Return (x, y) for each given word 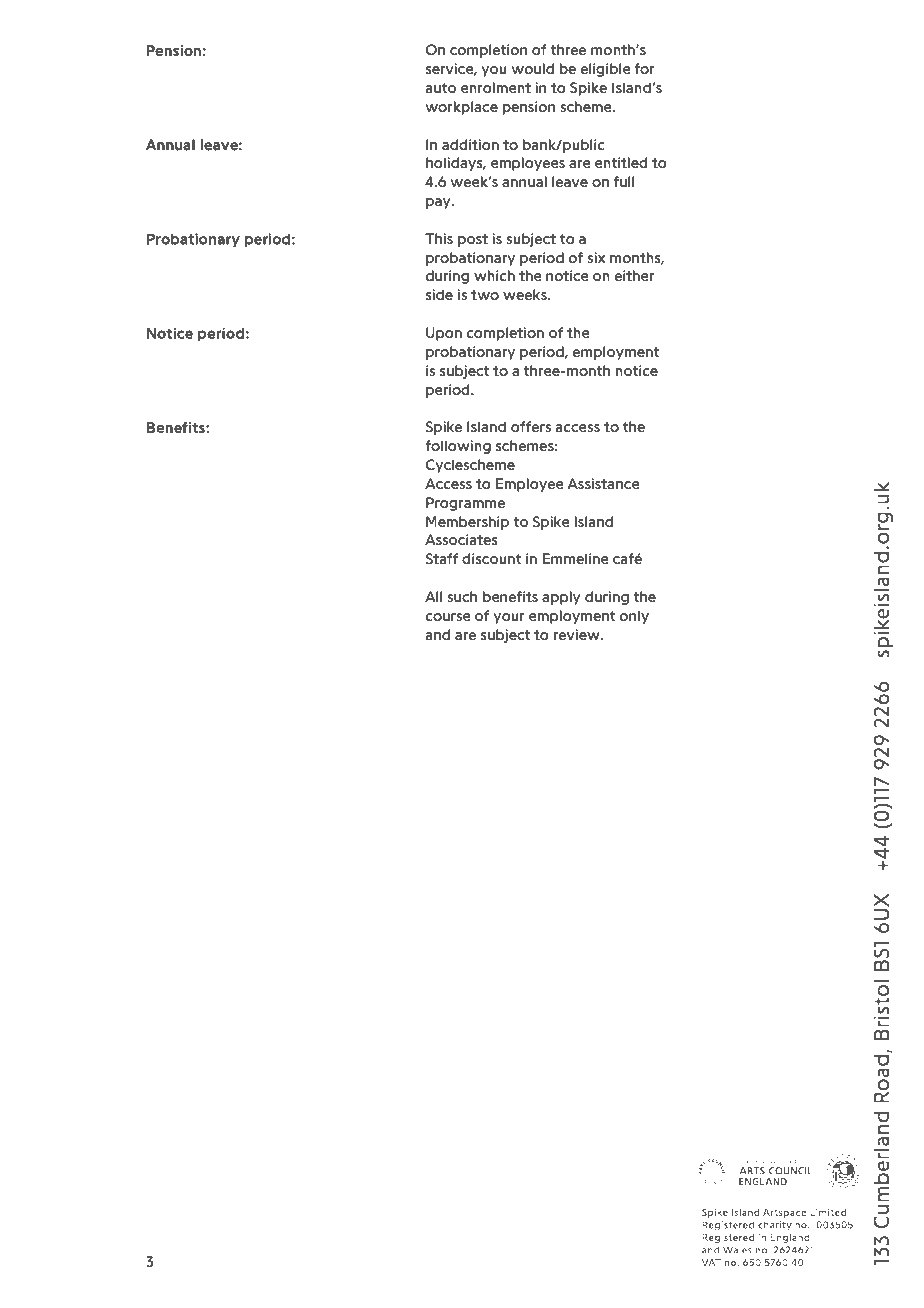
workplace (461, 108)
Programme (465, 504)
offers (531, 426)
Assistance (603, 483)
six (596, 257)
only (634, 617)
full (624, 181)
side (439, 294)
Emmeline (575, 558)
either (634, 275)
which (494, 275)
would (532, 68)
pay (439, 203)
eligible (605, 70)
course (448, 617)
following (458, 447)
